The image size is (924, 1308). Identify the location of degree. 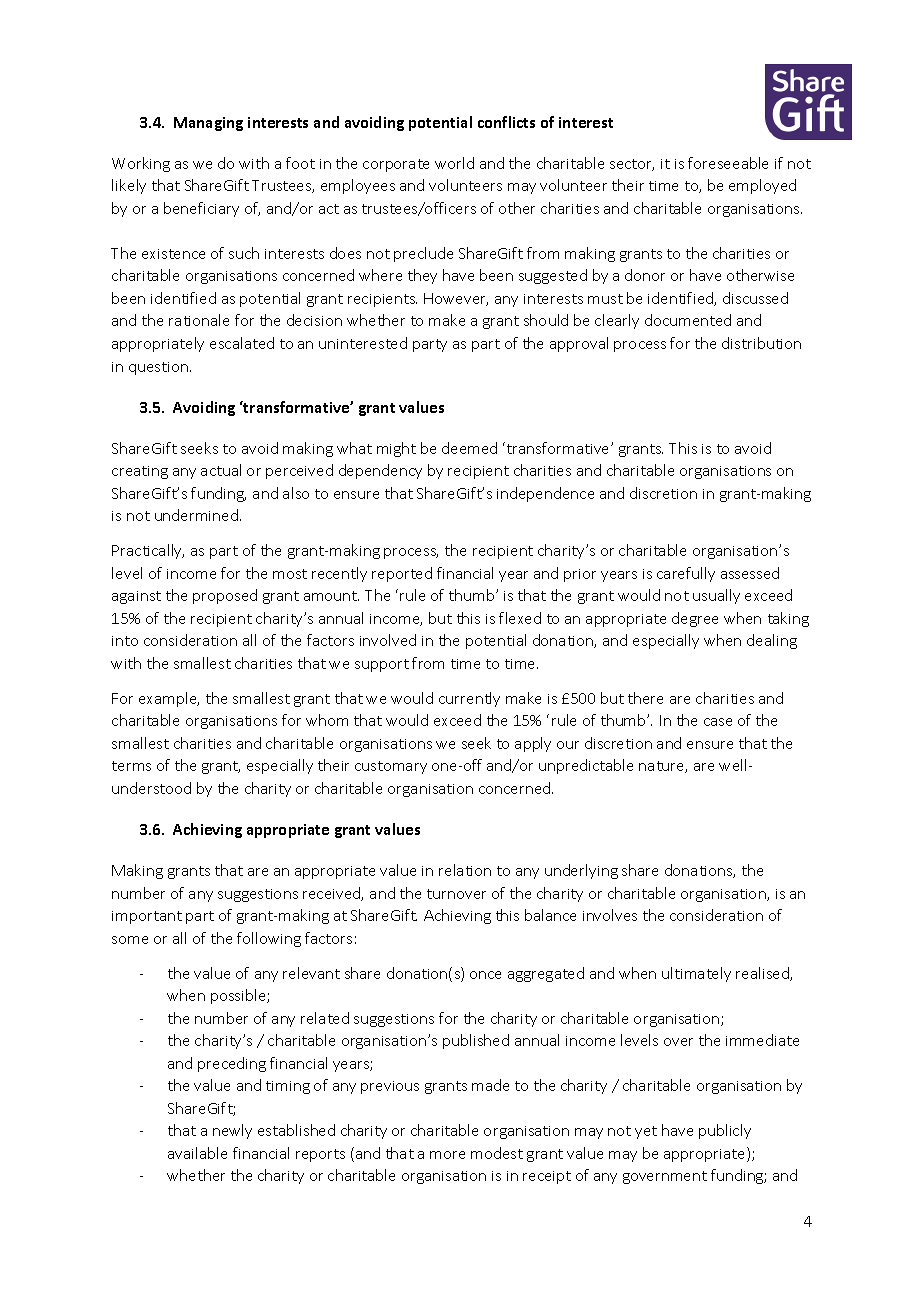
(695, 619).
